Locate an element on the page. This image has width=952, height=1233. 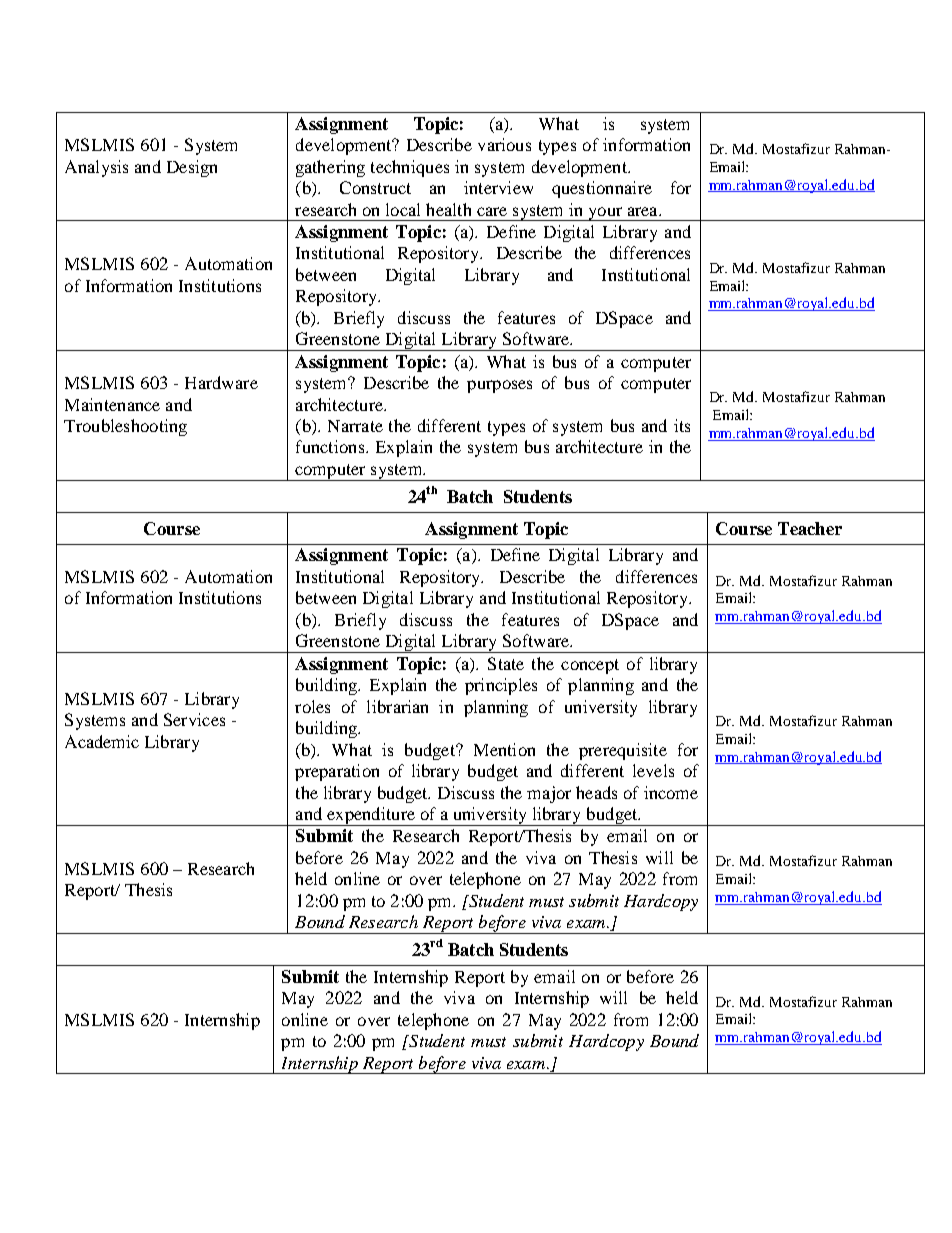
Teacher is located at coordinates (810, 528).
